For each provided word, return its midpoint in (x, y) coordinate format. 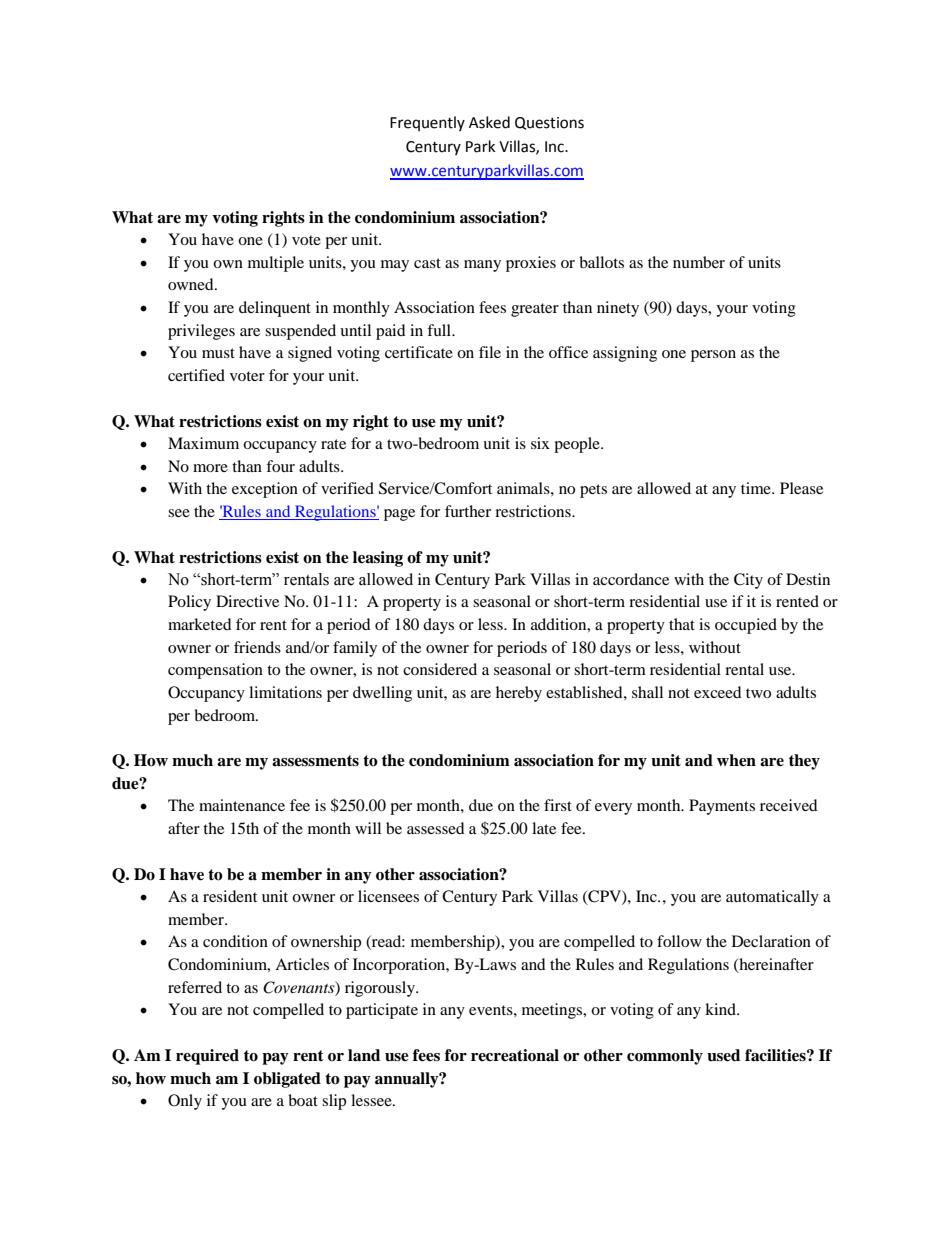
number (699, 262)
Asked (489, 122)
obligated (287, 1080)
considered (440, 669)
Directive (247, 601)
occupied (746, 626)
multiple (276, 264)
